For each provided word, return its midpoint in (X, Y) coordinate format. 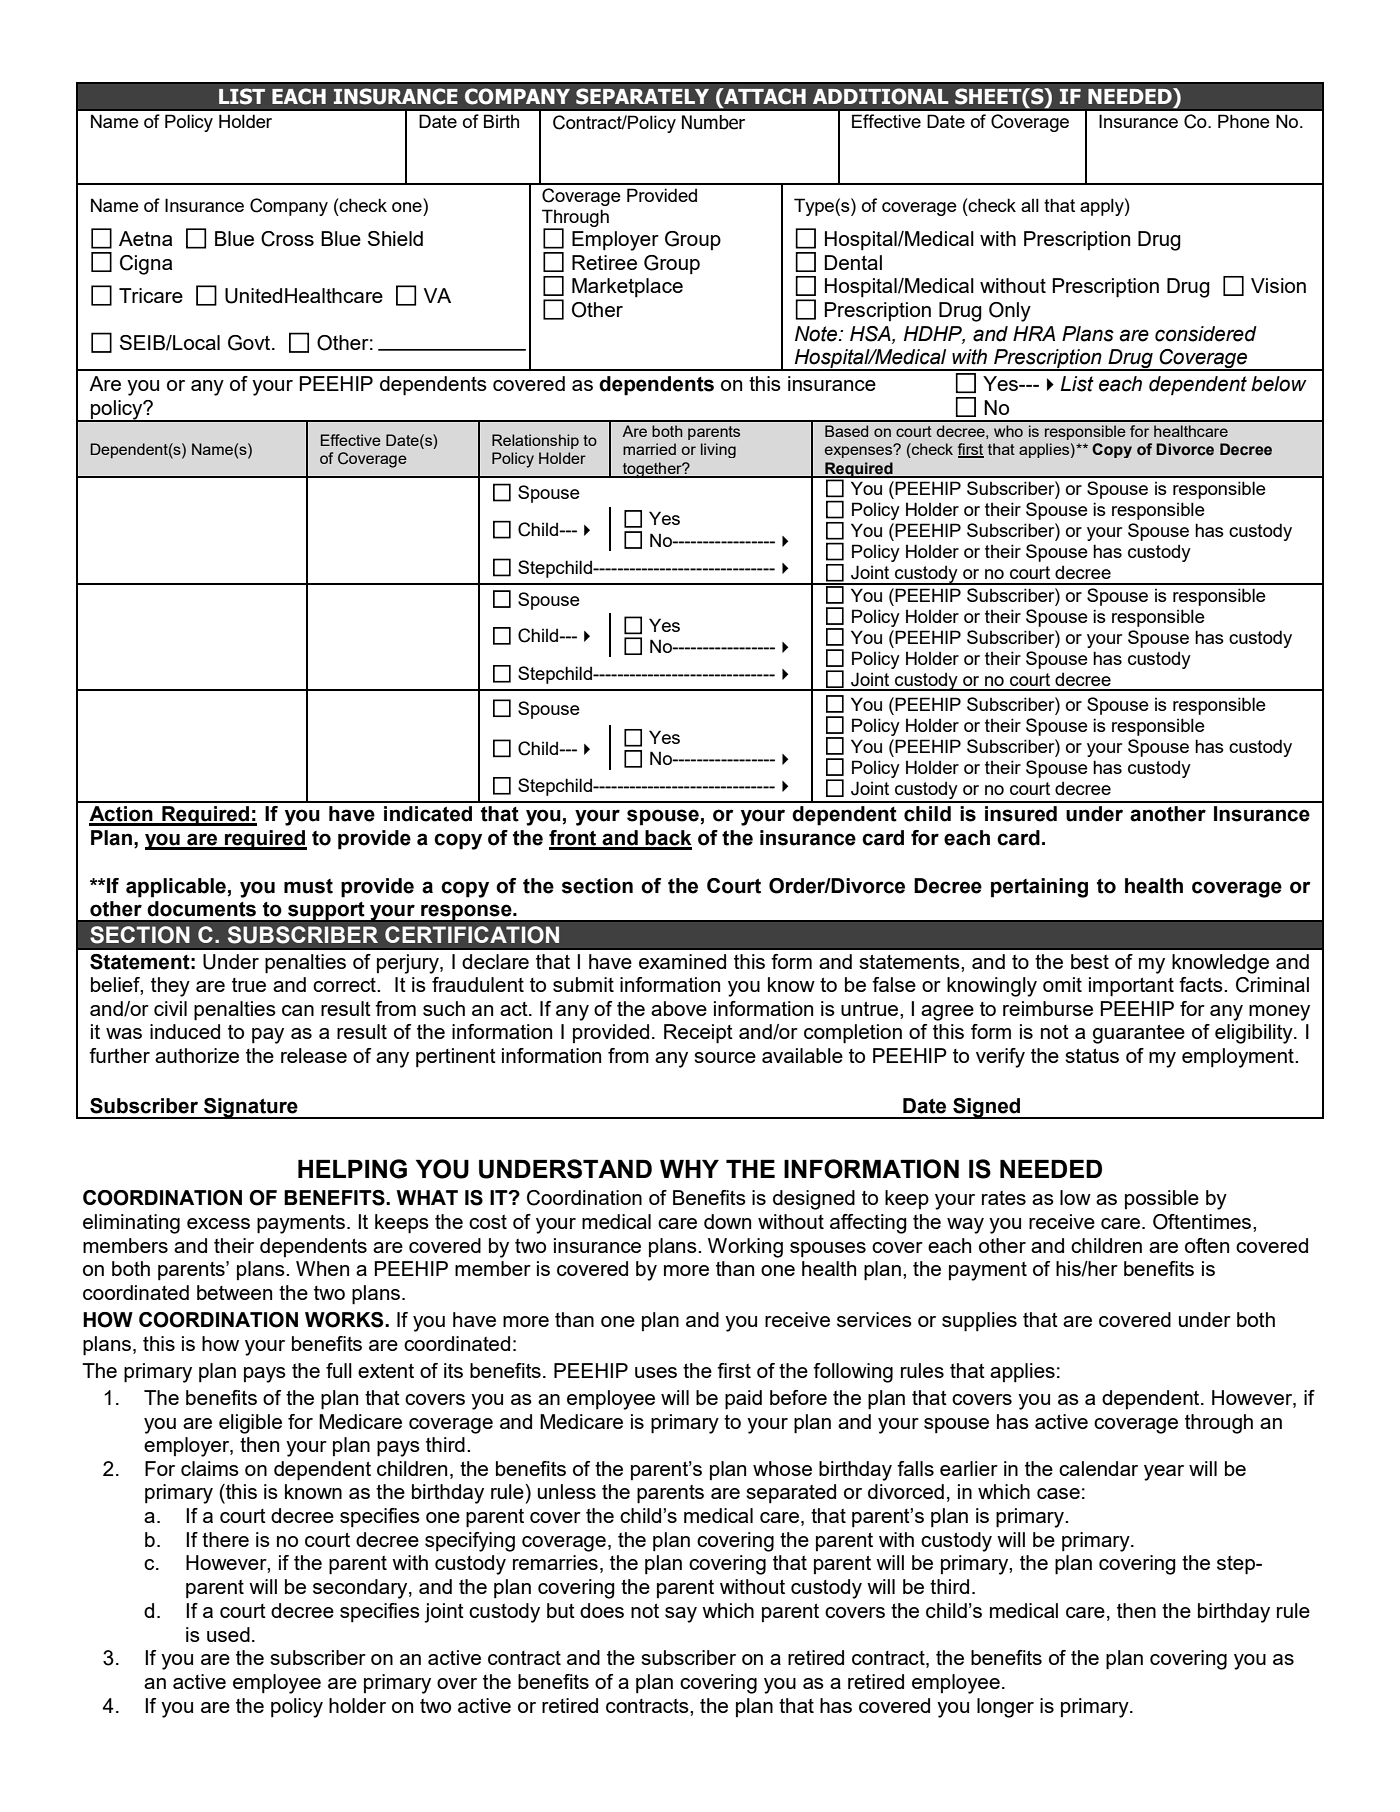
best (1090, 961)
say (681, 1615)
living (718, 450)
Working (745, 1248)
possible (1162, 1199)
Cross (287, 239)
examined (682, 961)
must (308, 886)
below (1279, 384)
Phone (1244, 121)
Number (713, 122)
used (228, 1634)
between (234, 1292)
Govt (250, 343)
